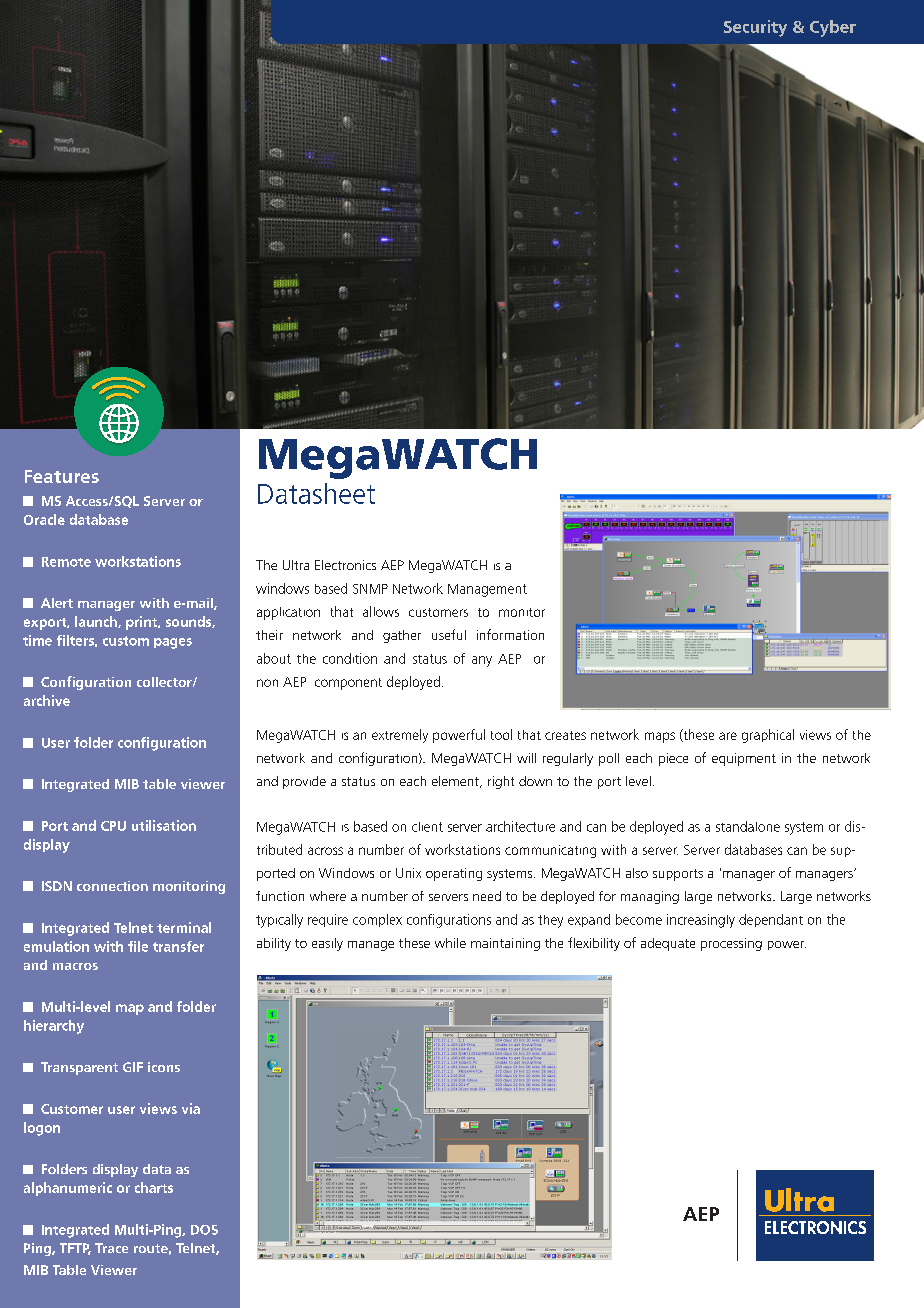  What do you see at coordinates (450, 943) in the screenshot?
I see `while` at bounding box center [450, 943].
